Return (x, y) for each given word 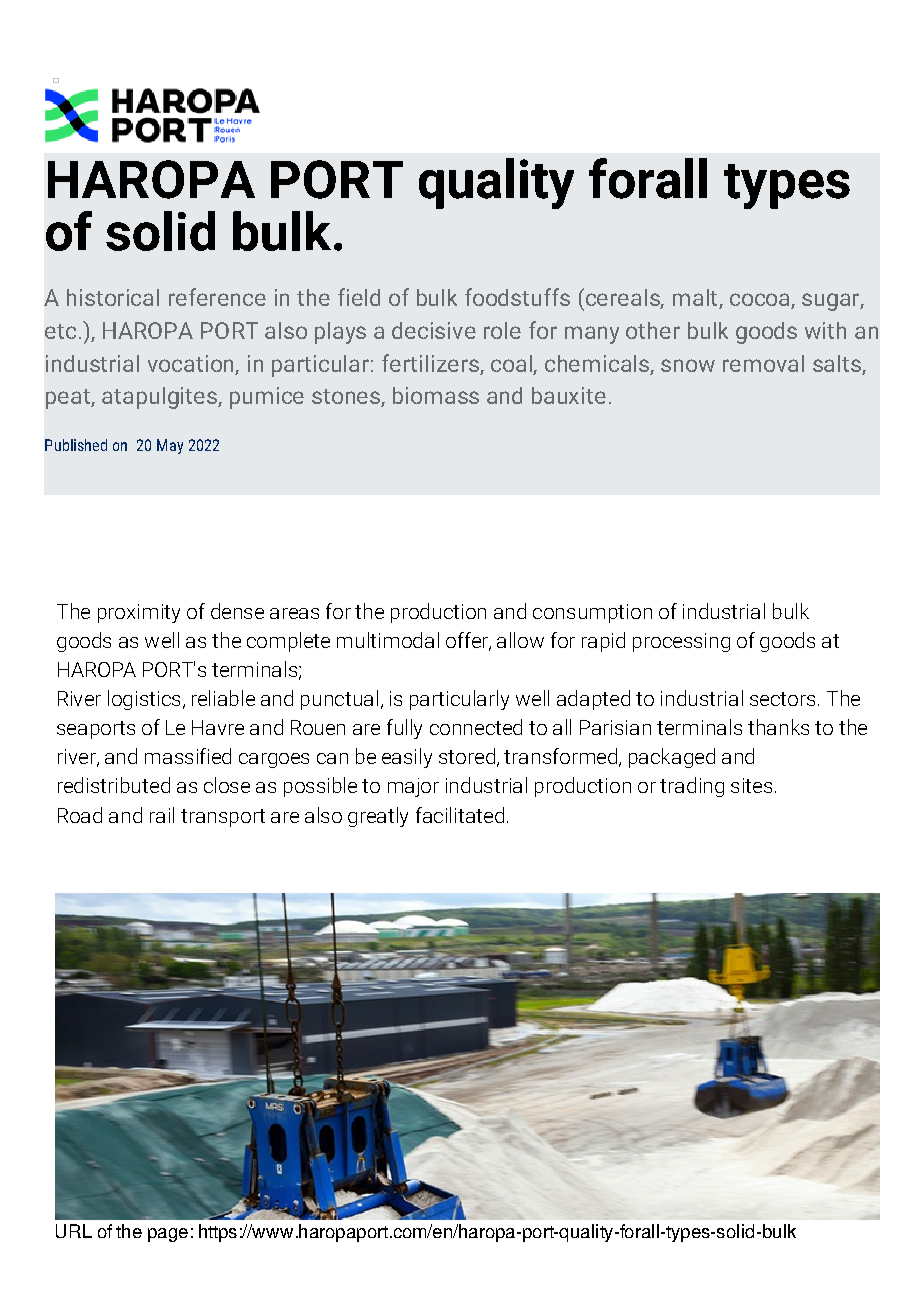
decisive (434, 330)
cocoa (761, 301)
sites (751, 785)
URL (74, 1231)
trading (692, 787)
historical (113, 297)
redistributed (114, 785)
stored (467, 756)
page (168, 1235)
